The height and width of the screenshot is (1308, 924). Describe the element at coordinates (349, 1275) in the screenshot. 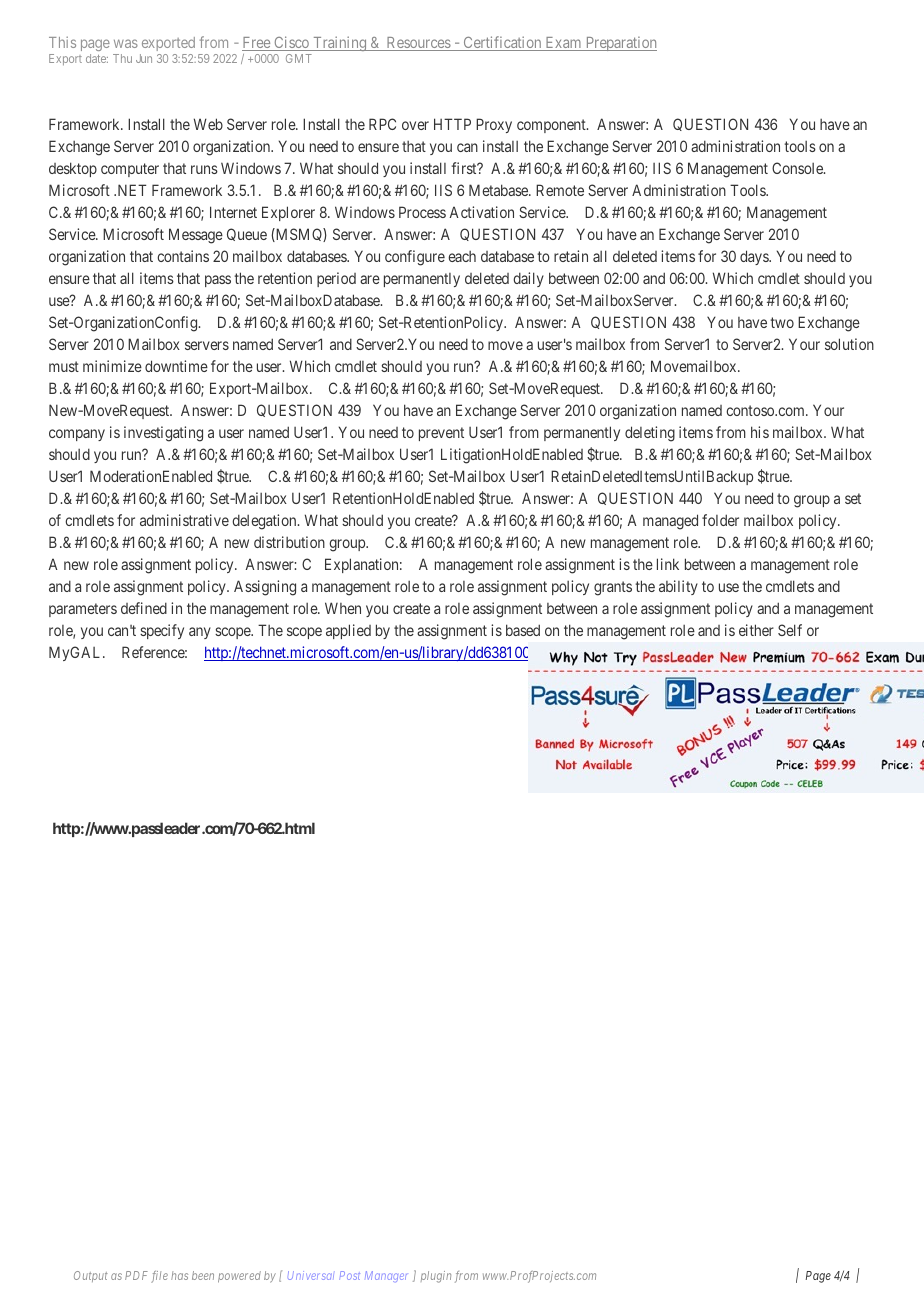

I see `Post` at that location.
